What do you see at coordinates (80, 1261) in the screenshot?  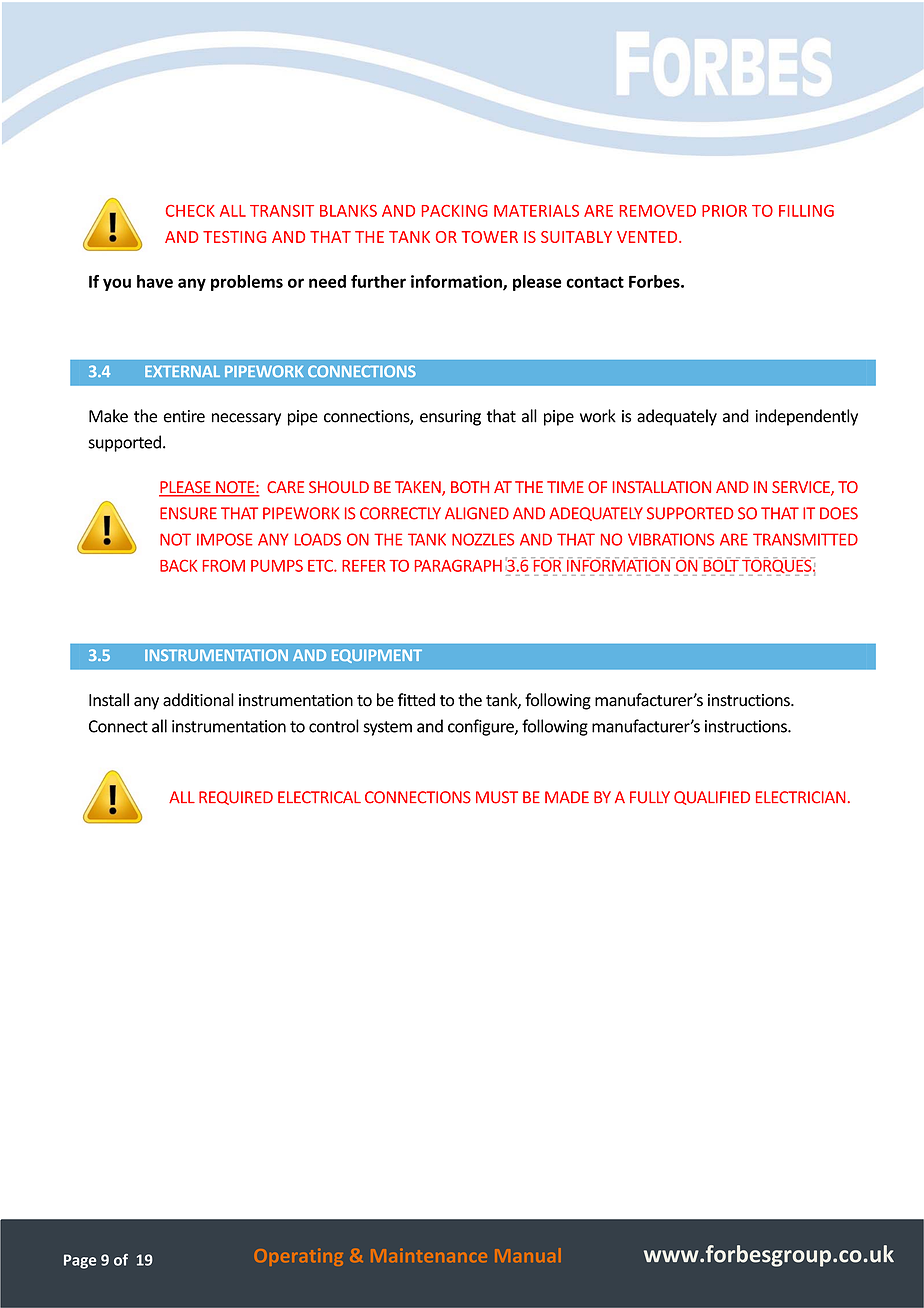 I see `Page` at bounding box center [80, 1261].
